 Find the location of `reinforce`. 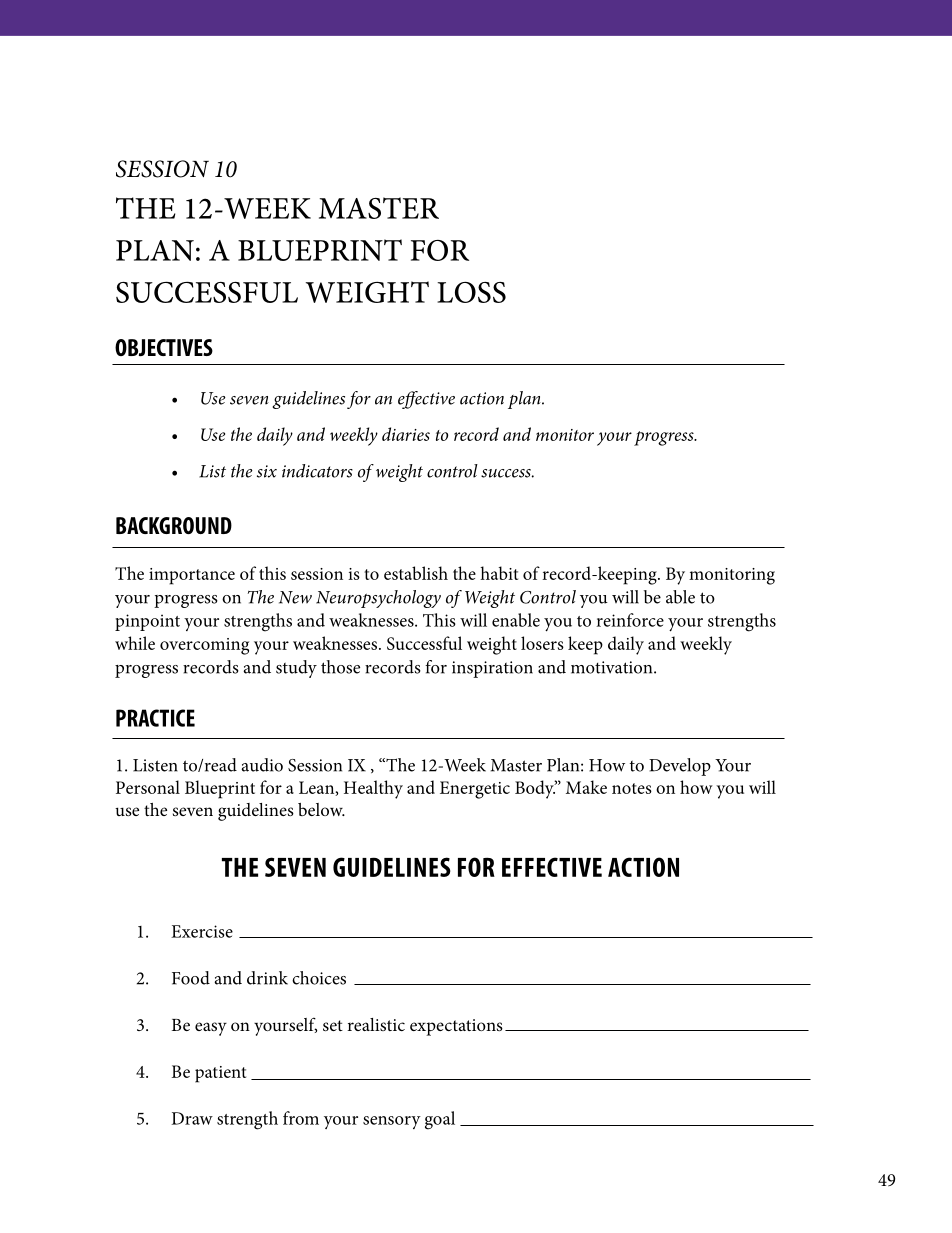

reinforce is located at coordinates (630, 620).
